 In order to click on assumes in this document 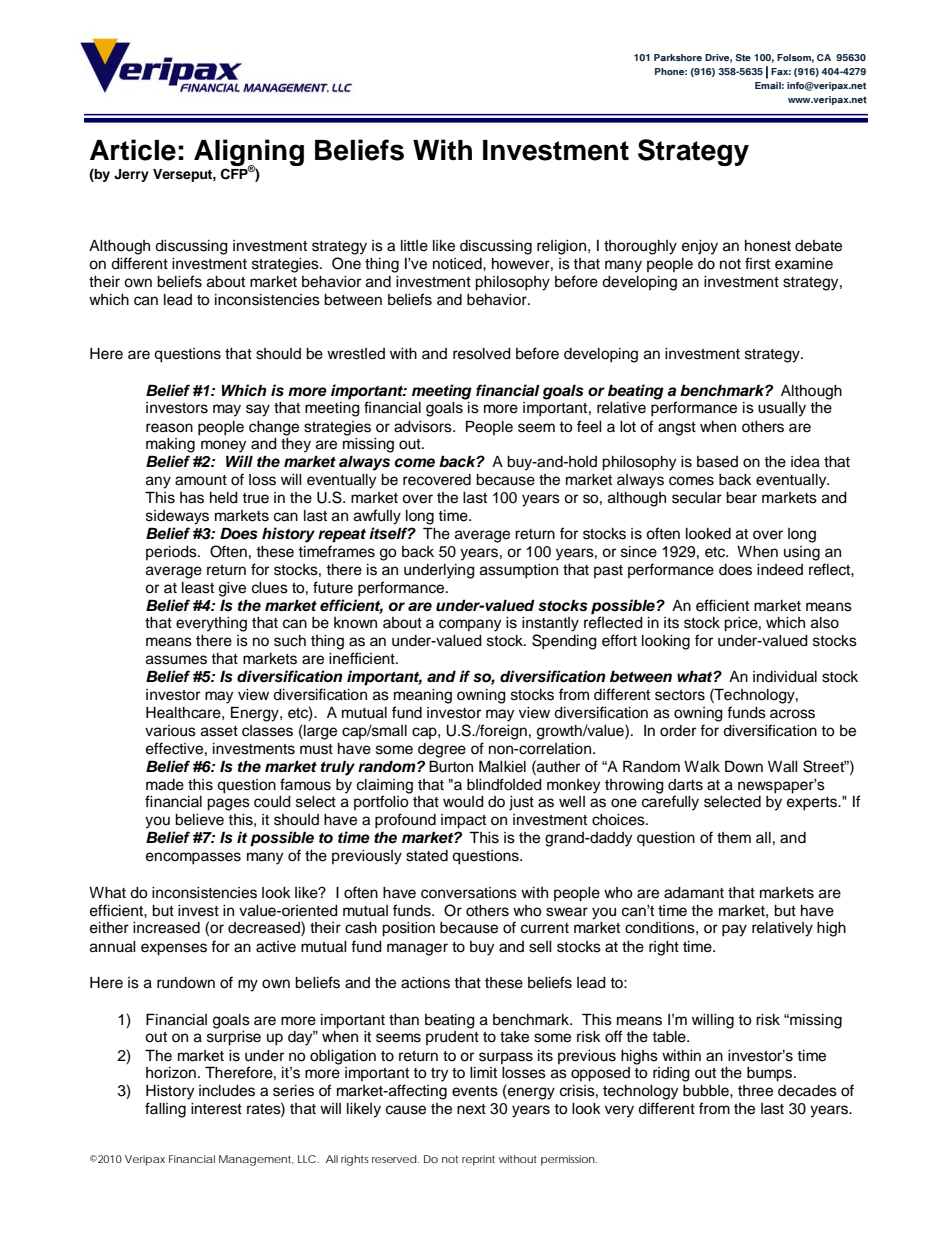, I will do `click(176, 660)`.
